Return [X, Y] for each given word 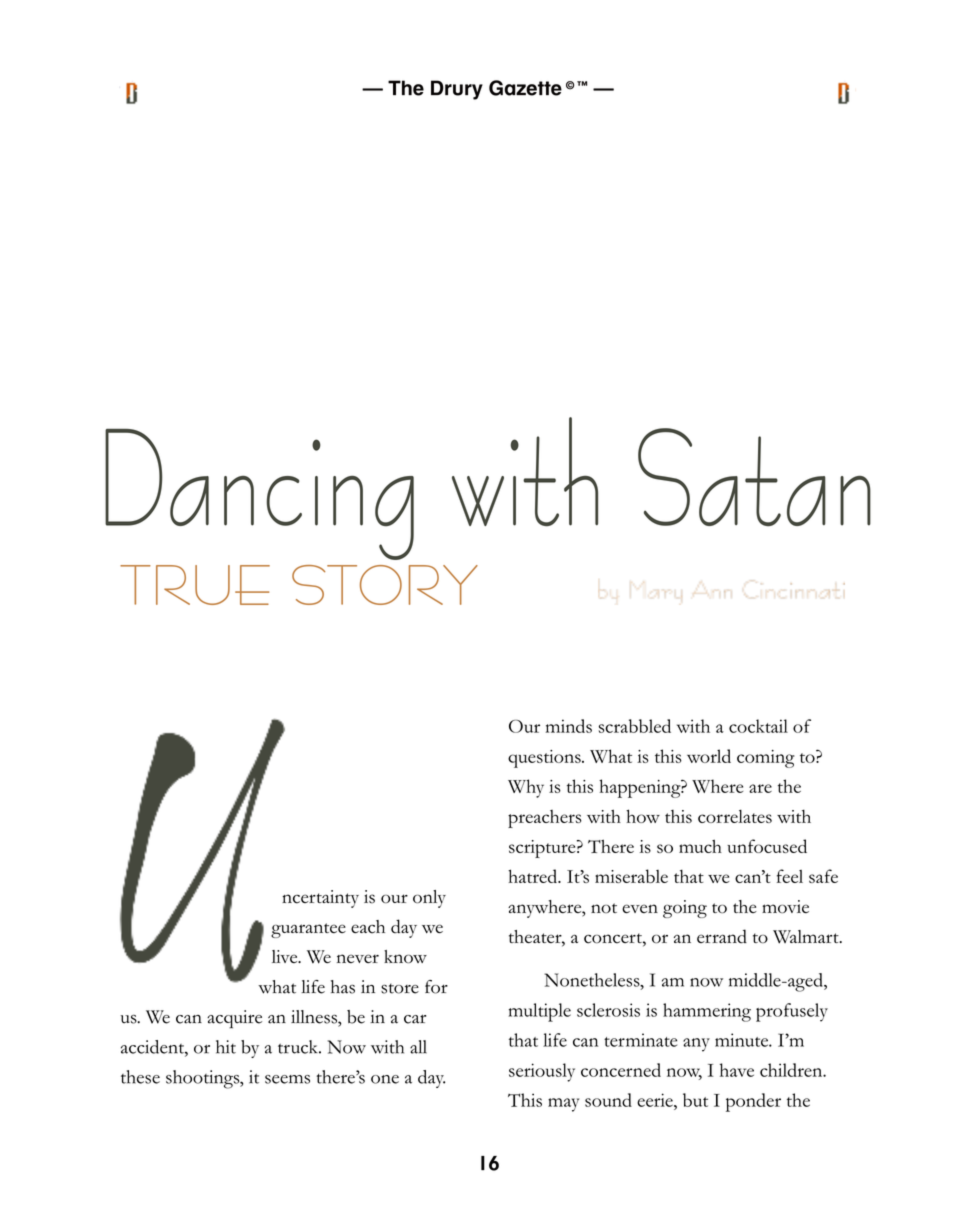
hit [226, 1047]
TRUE [195, 585]
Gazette [525, 88]
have [737, 1070]
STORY [385, 585]
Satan [754, 477]
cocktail [758, 726]
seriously [542, 1072]
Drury [457, 90]
